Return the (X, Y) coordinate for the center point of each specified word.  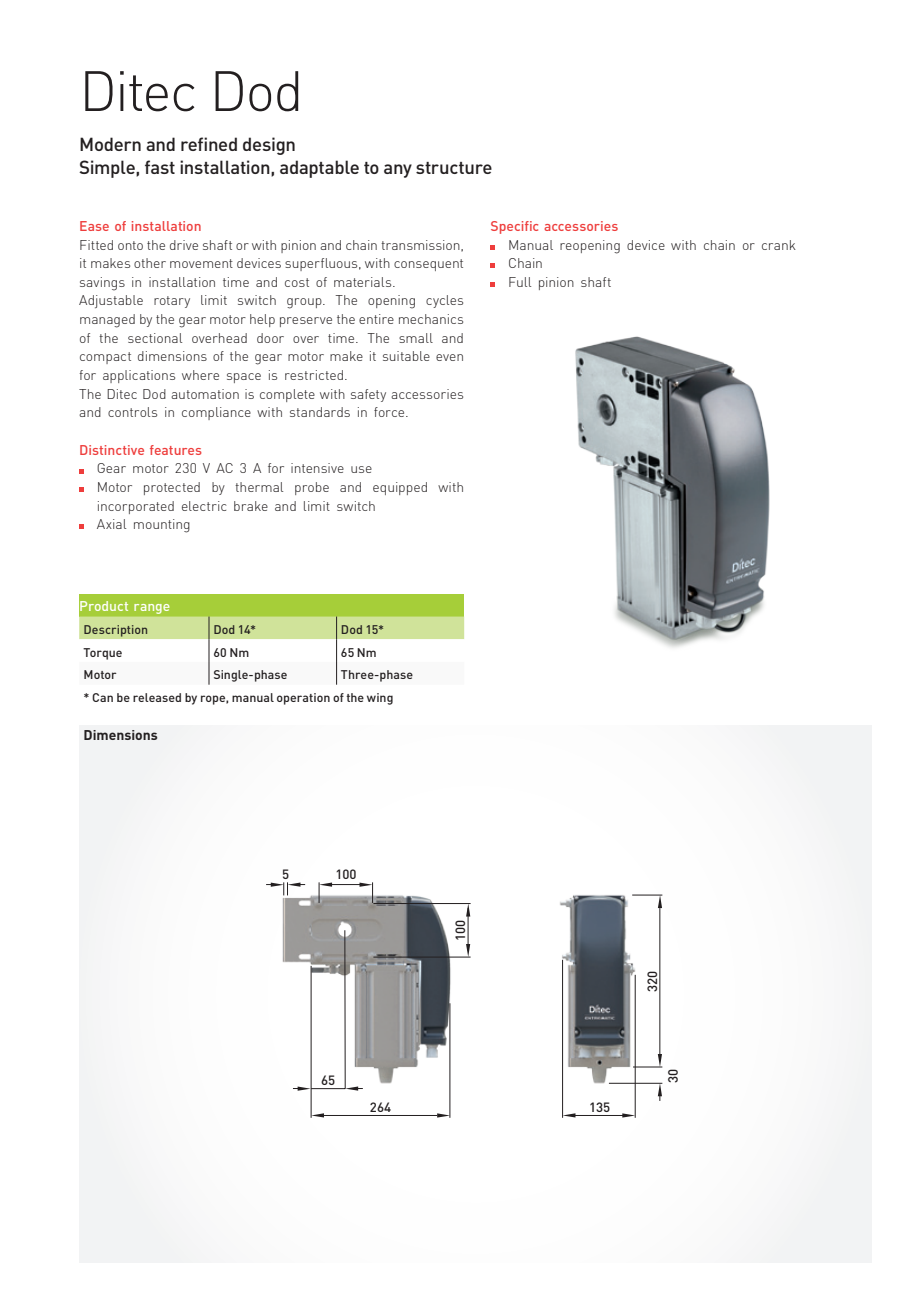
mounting (162, 526)
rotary (172, 302)
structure (454, 168)
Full (520, 282)
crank (779, 245)
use (361, 469)
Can (102, 697)
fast (160, 167)
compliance (216, 413)
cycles (444, 301)
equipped (400, 488)
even (449, 357)
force (390, 412)
